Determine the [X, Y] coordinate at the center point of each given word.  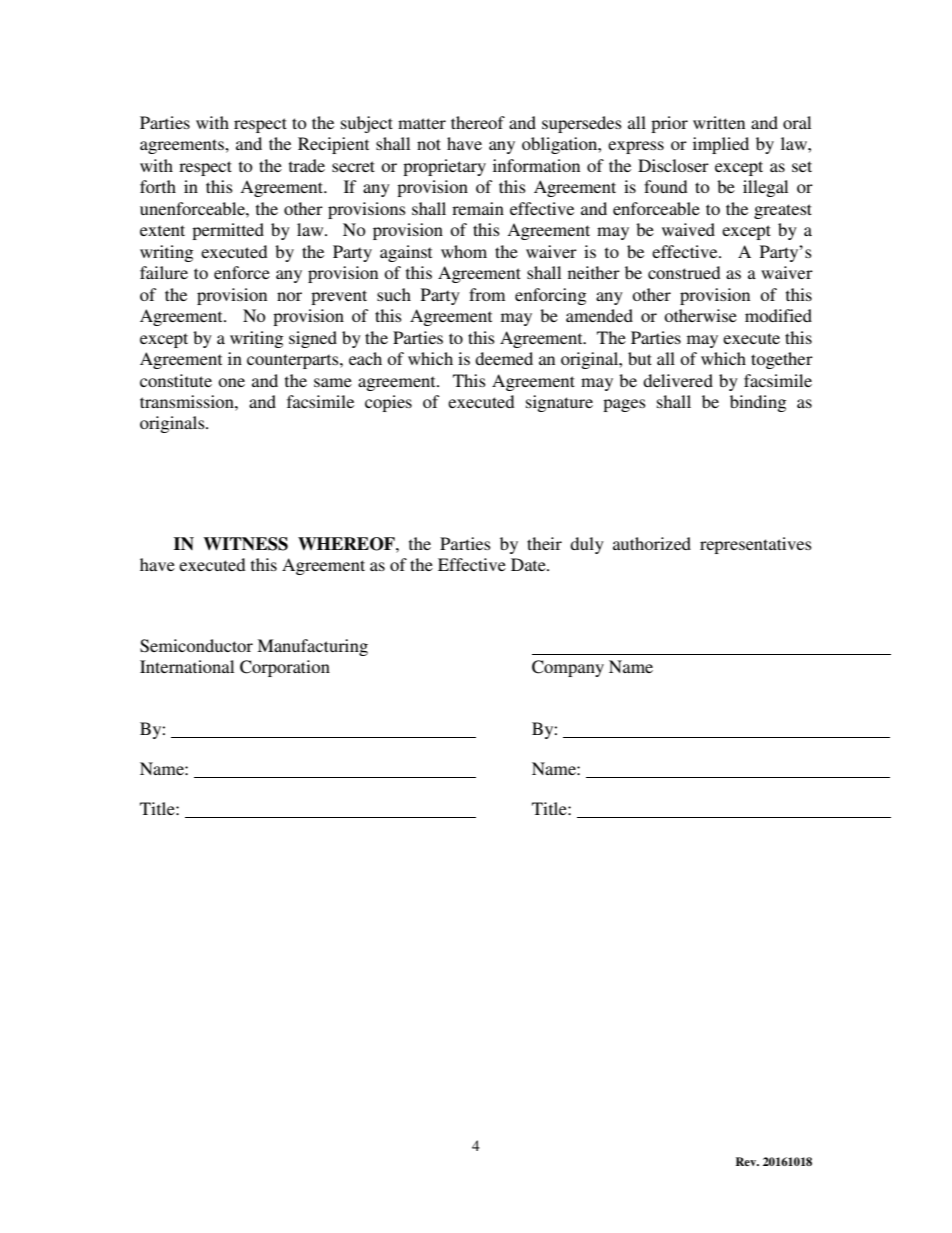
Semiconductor [196, 646]
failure [164, 272]
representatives [756, 545]
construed [684, 272]
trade [307, 165]
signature [559, 403]
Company [568, 668]
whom [464, 251]
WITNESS [245, 544]
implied [721, 145]
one [231, 382]
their [544, 543]
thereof [478, 122]
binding [758, 403]
